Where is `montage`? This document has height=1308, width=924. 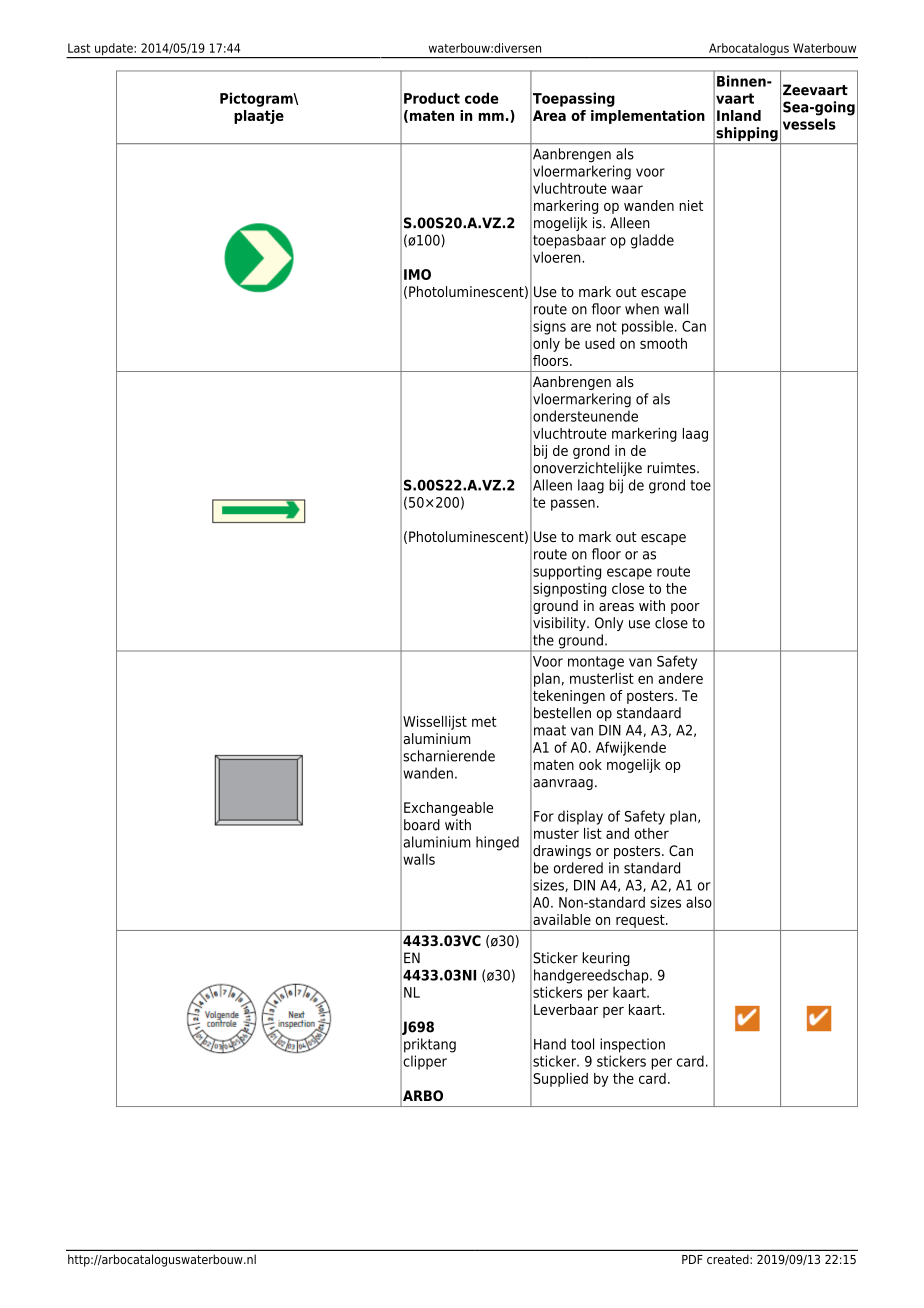 montage is located at coordinates (596, 663).
